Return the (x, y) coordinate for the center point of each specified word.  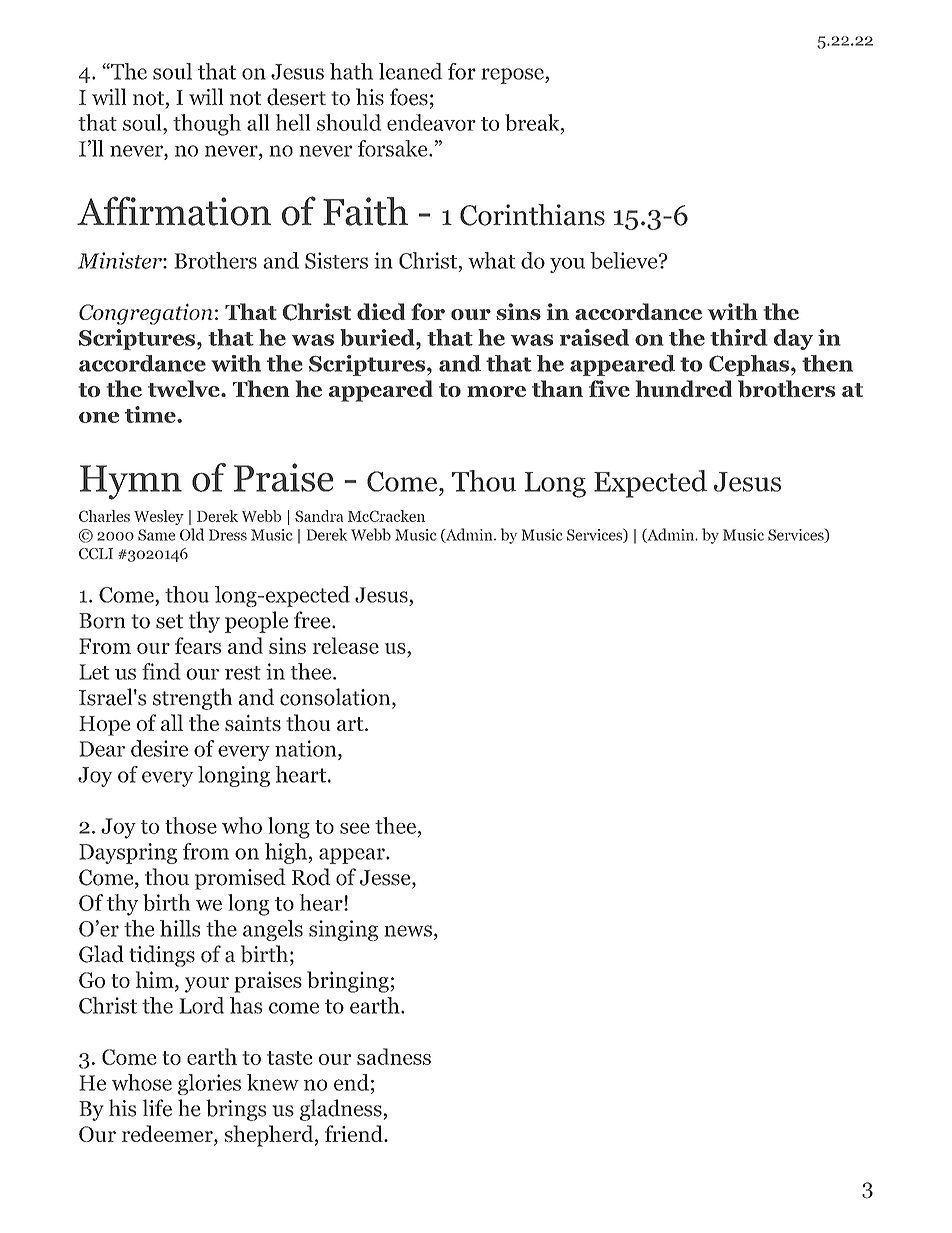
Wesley (159, 517)
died (381, 311)
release (346, 645)
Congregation (146, 314)
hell (293, 122)
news (408, 931)
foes (409, 97)
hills (180, 928)
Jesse (386, 879)
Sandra (319, 516)
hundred (683, 388)
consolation (336, 698)
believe (625, 260)
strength (192, 699)
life (157, 1108)
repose (513, 76)
